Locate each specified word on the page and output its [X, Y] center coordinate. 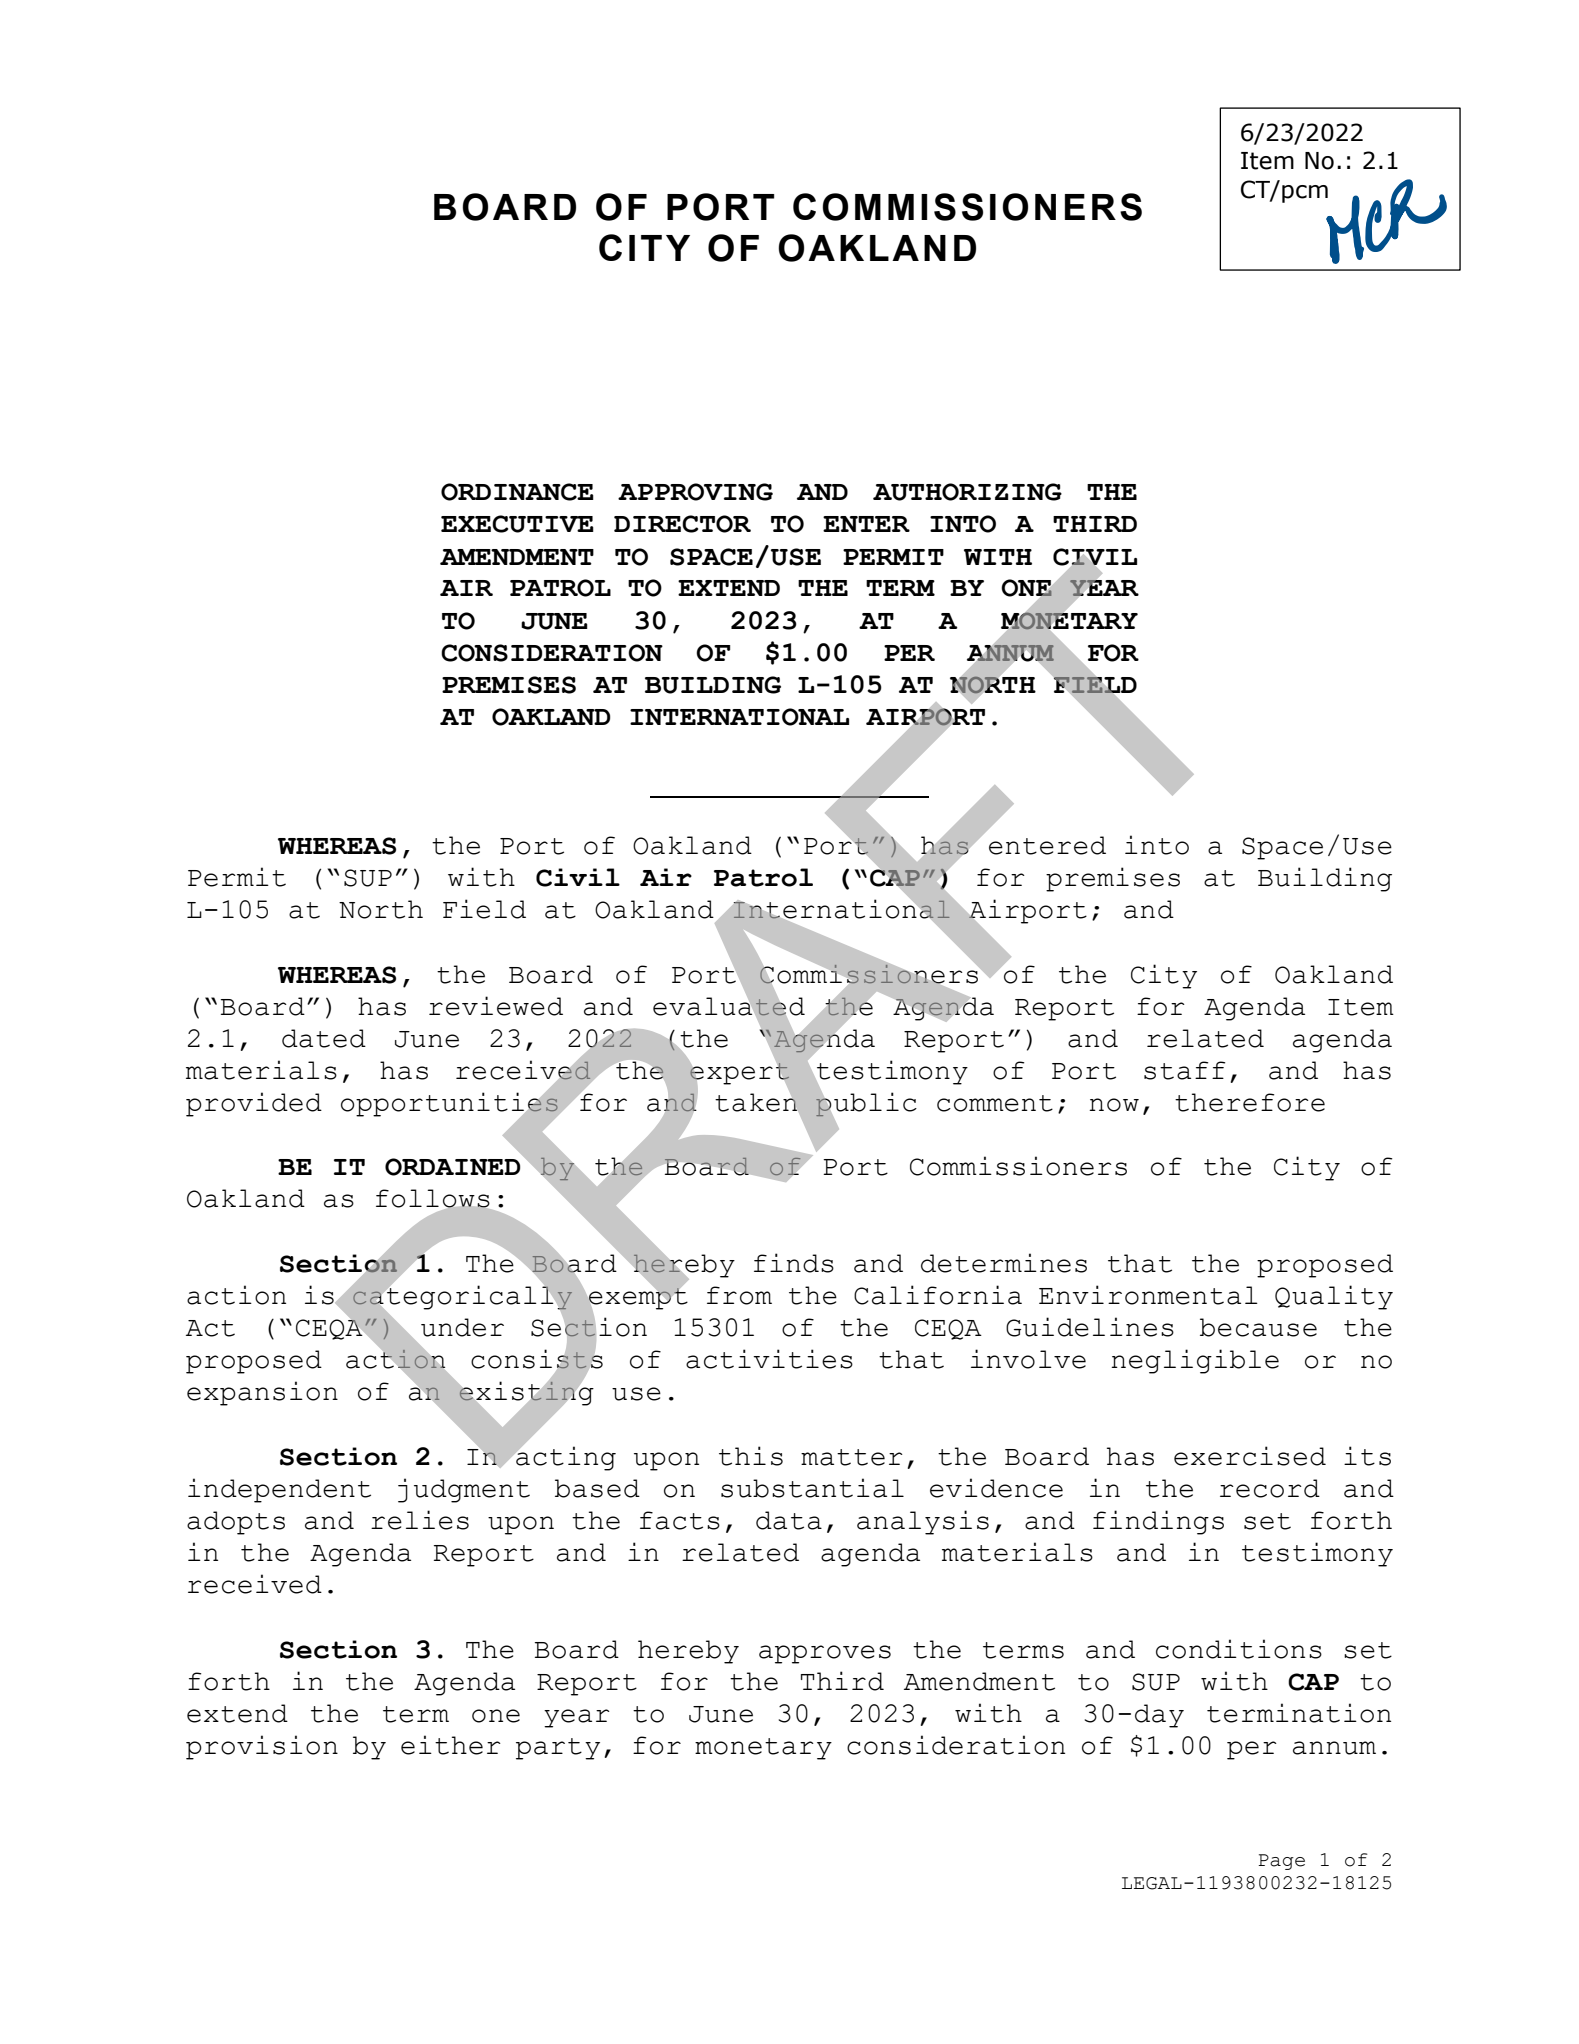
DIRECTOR [682, 524]
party [558, 1749]
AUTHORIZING [967, 492]
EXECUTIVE [517, 524]
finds [794, 1263]
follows [433, 1199]
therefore [1250, 1102]
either [451, 1745]
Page [1281, 1862]
